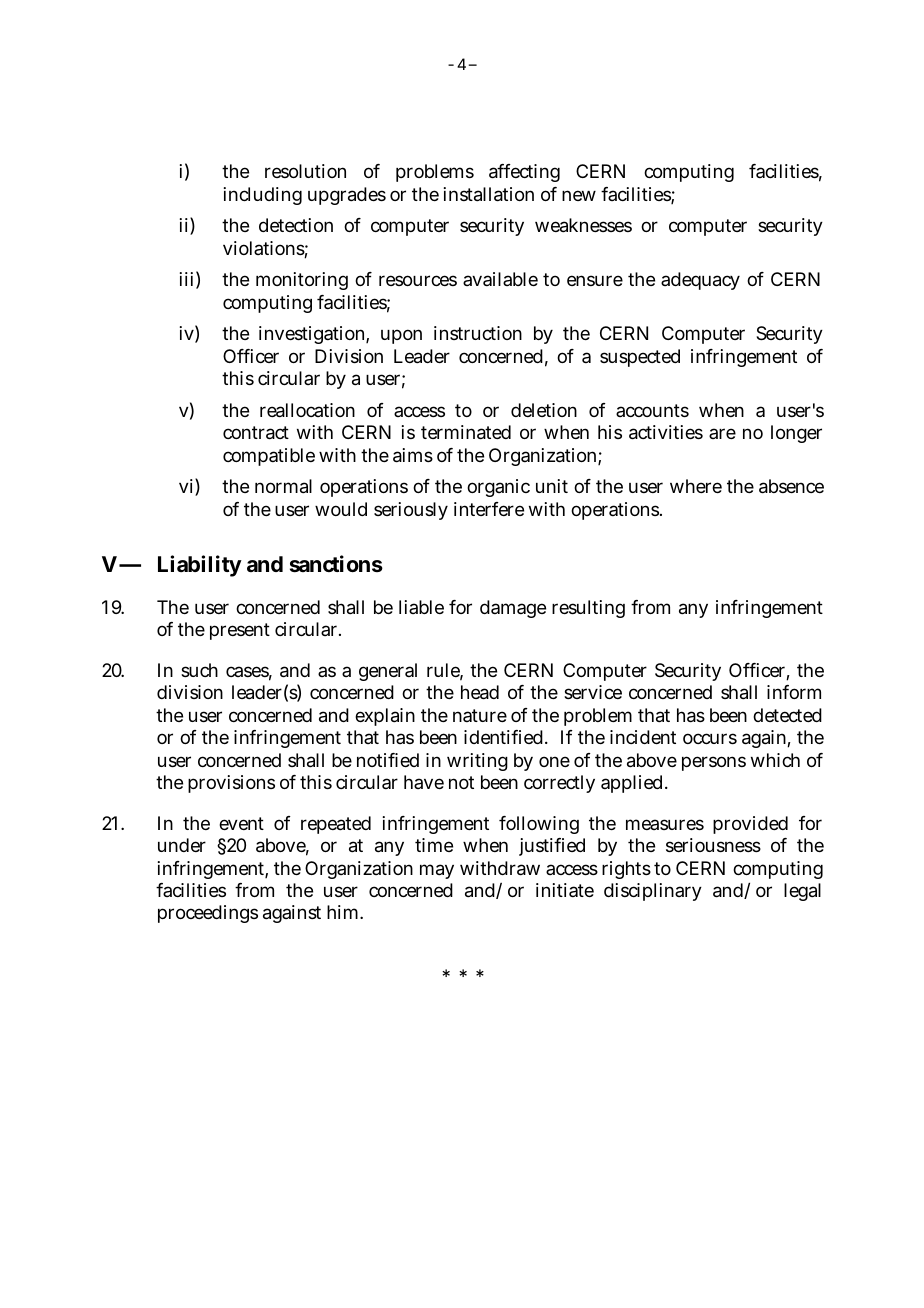 This page has width=924, height=1308. Describe the element at coordinates (480, 715) in the page. I see `nature` at that location.
